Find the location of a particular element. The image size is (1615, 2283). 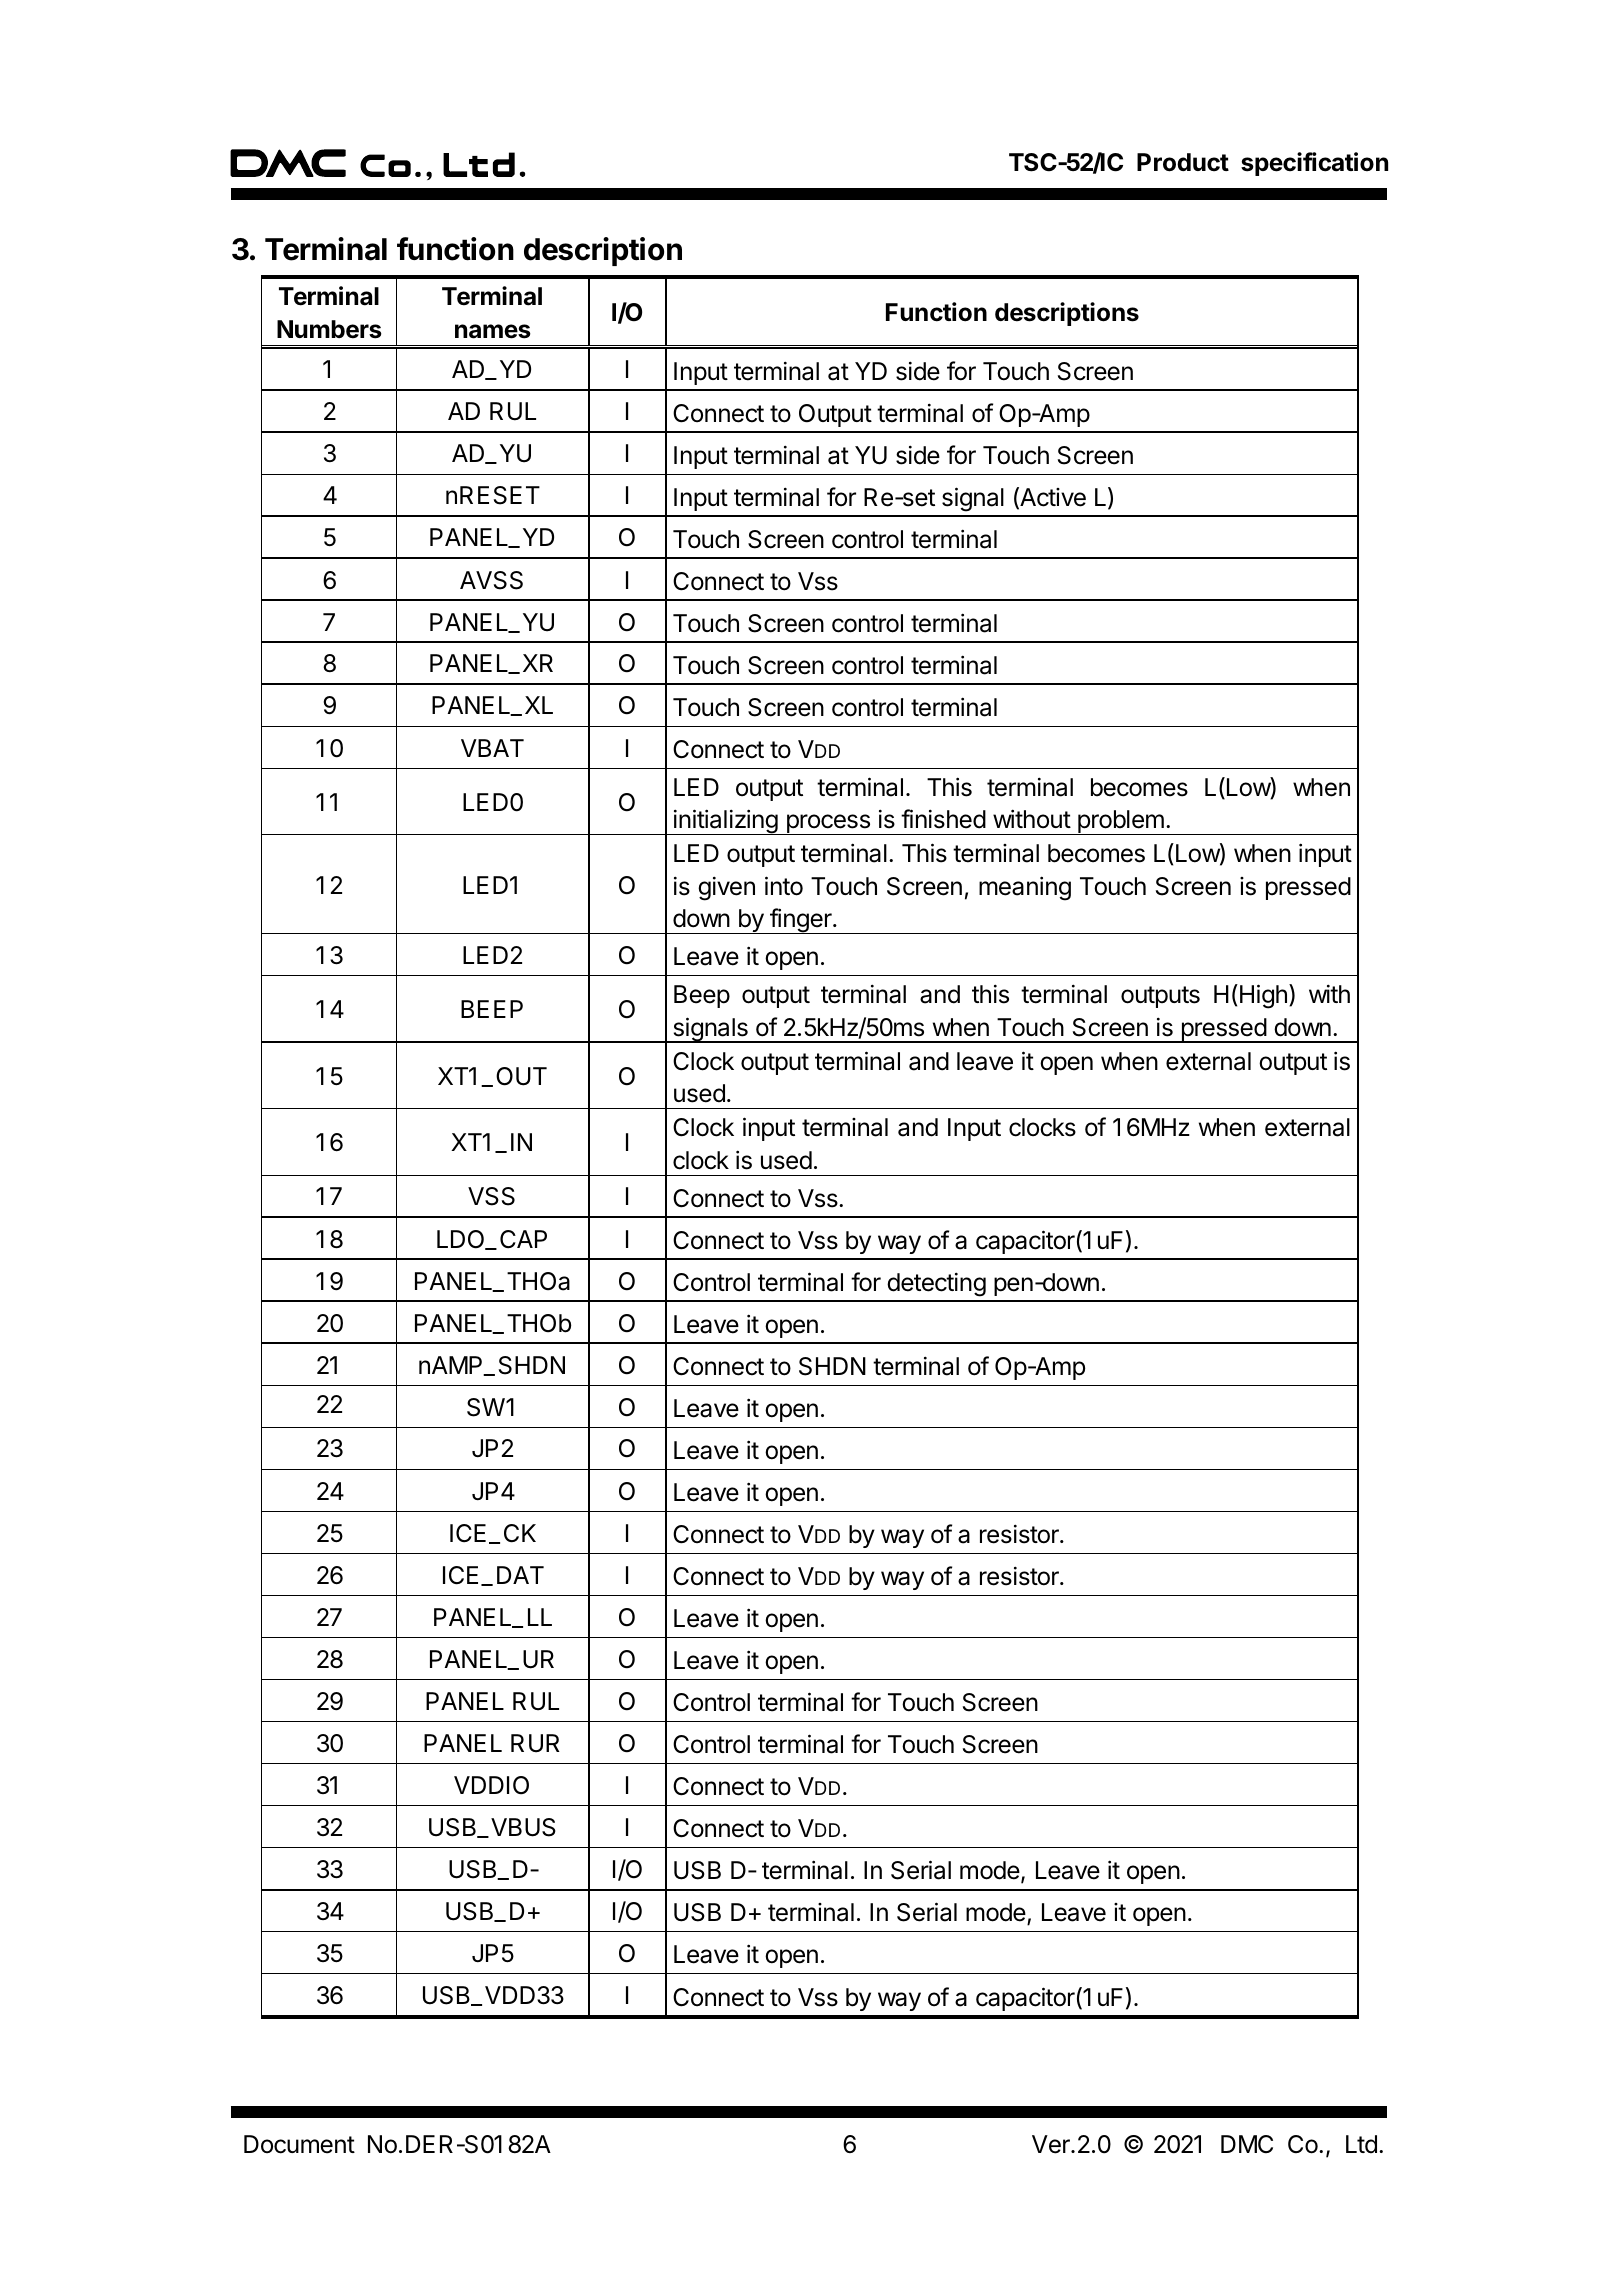

meaning is located at coordinates (1025, 888).
